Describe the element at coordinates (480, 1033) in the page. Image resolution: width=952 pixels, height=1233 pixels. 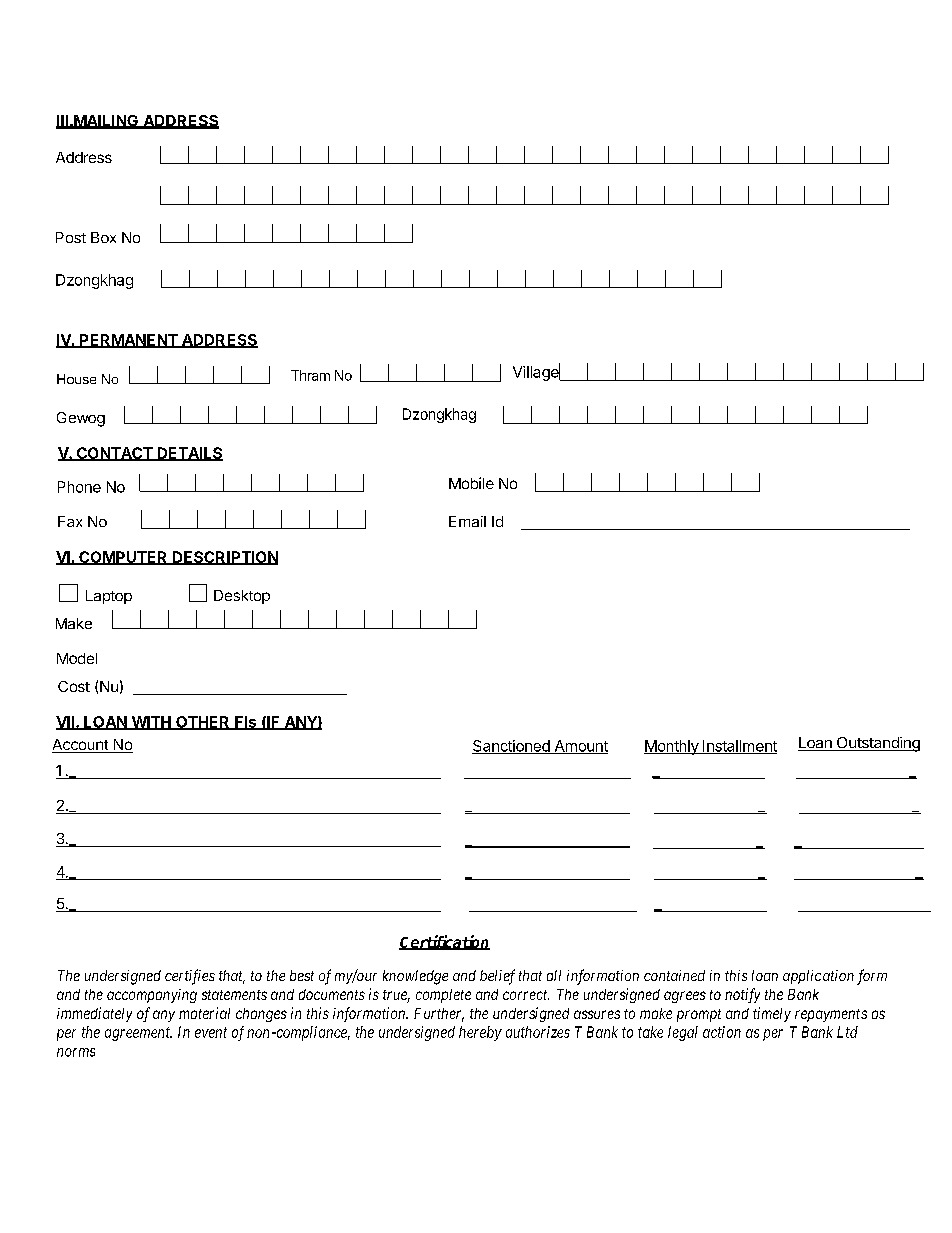
I see `hereby` at that location.
